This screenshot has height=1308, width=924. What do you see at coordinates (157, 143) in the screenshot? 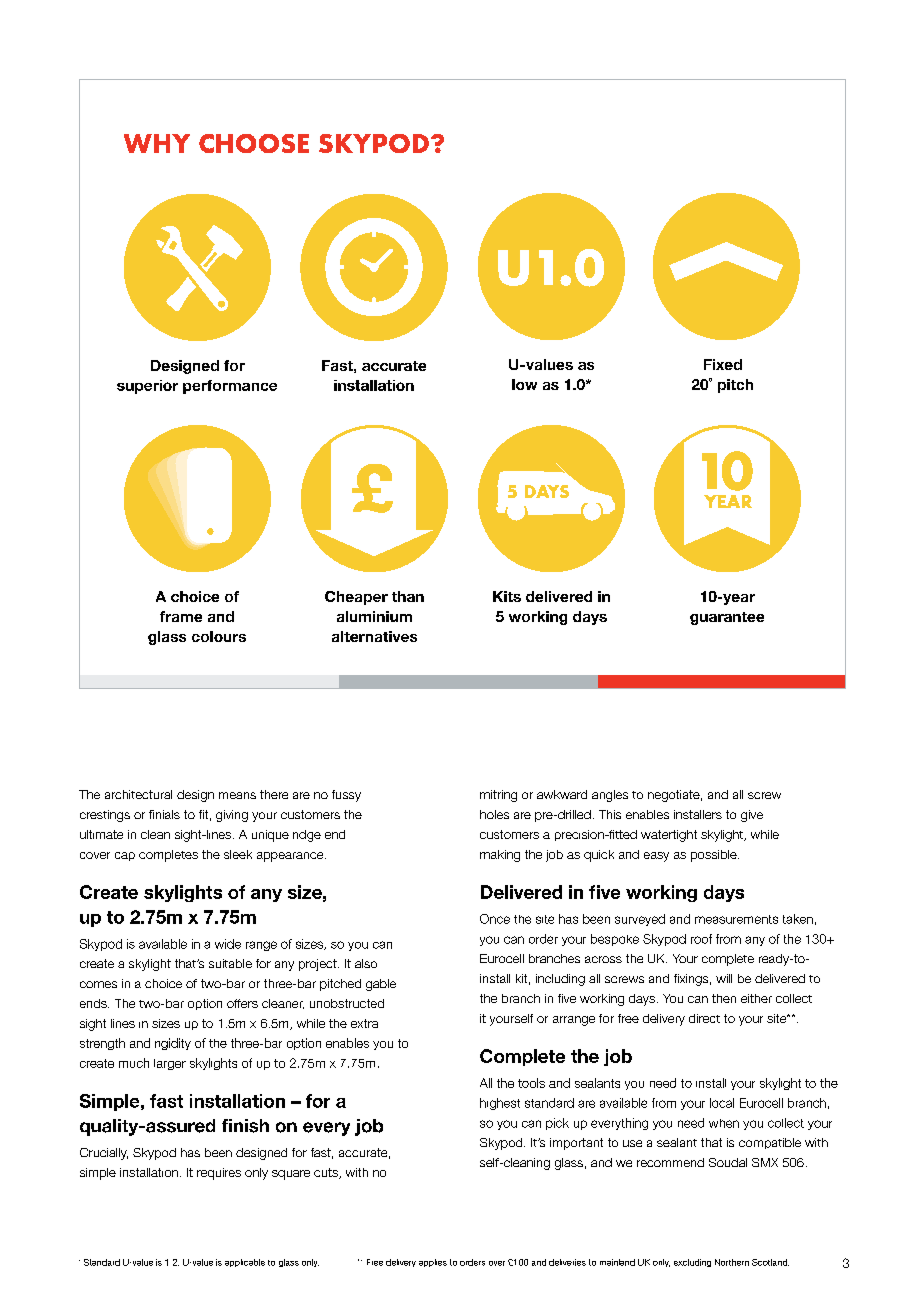
I see `WHY` at bounding box center [157, 143].
